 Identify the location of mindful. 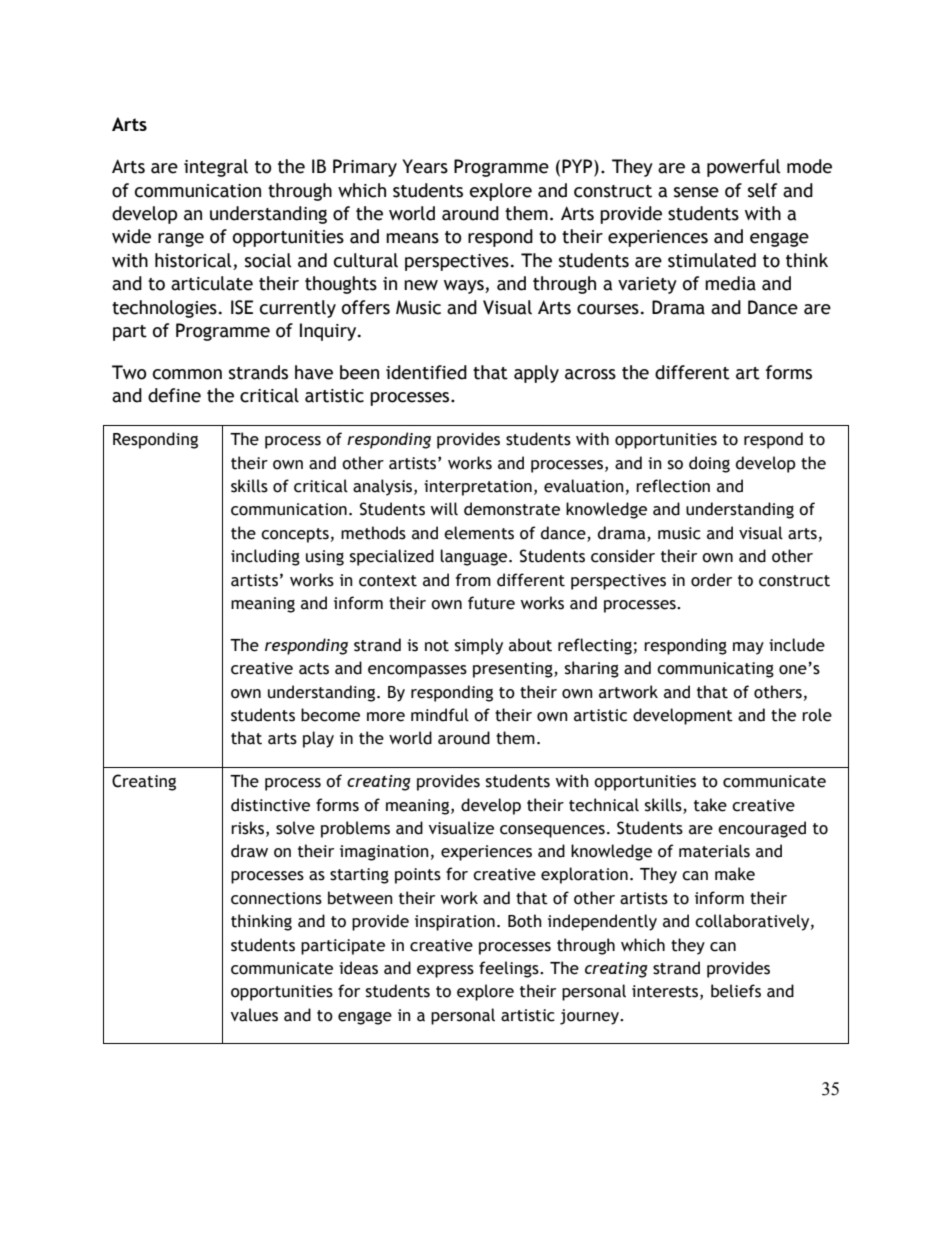
(440, 715).
